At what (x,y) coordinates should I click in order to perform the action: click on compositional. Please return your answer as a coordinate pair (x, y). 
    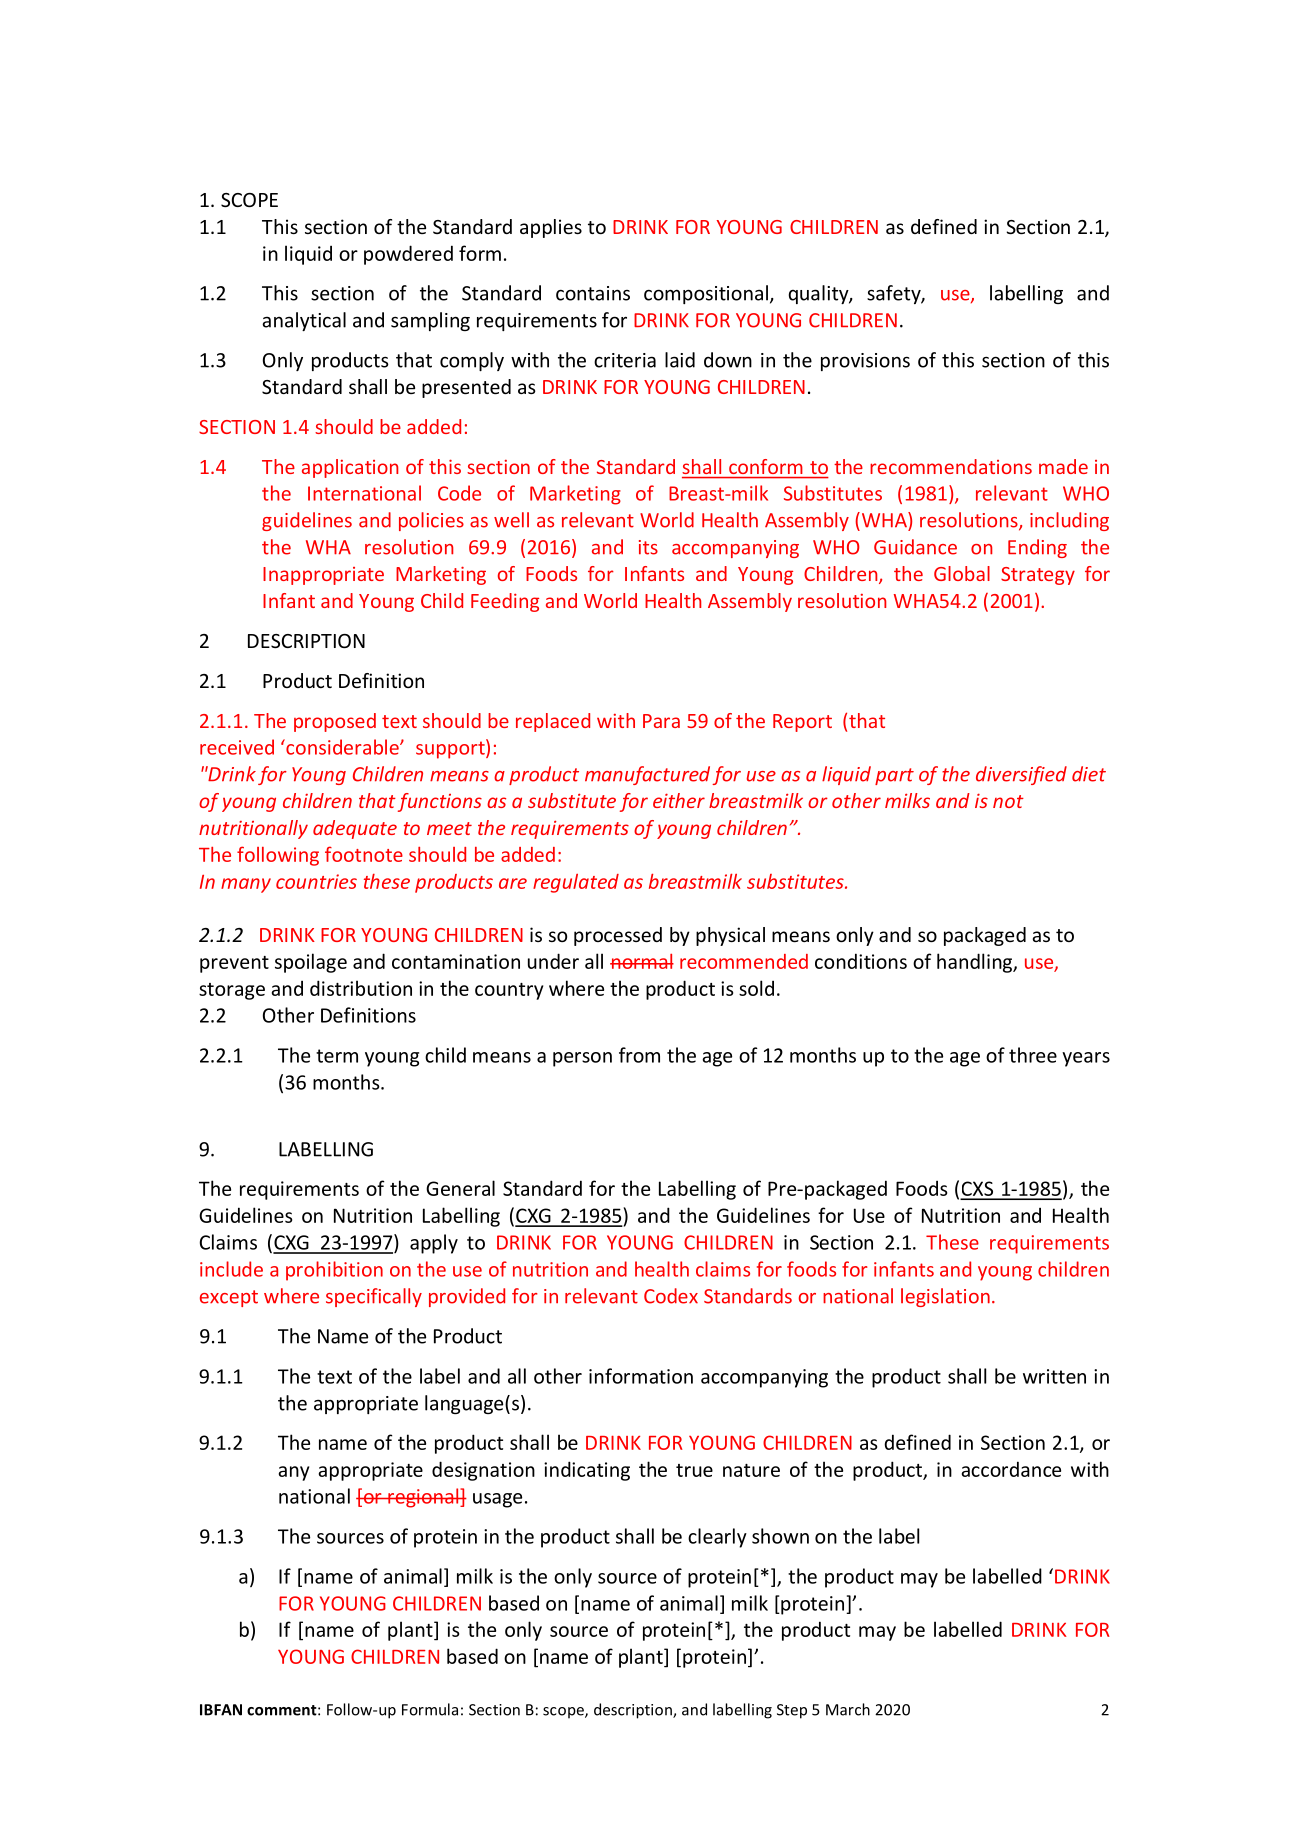
    Looking at the image, I should click on (706, 294).
